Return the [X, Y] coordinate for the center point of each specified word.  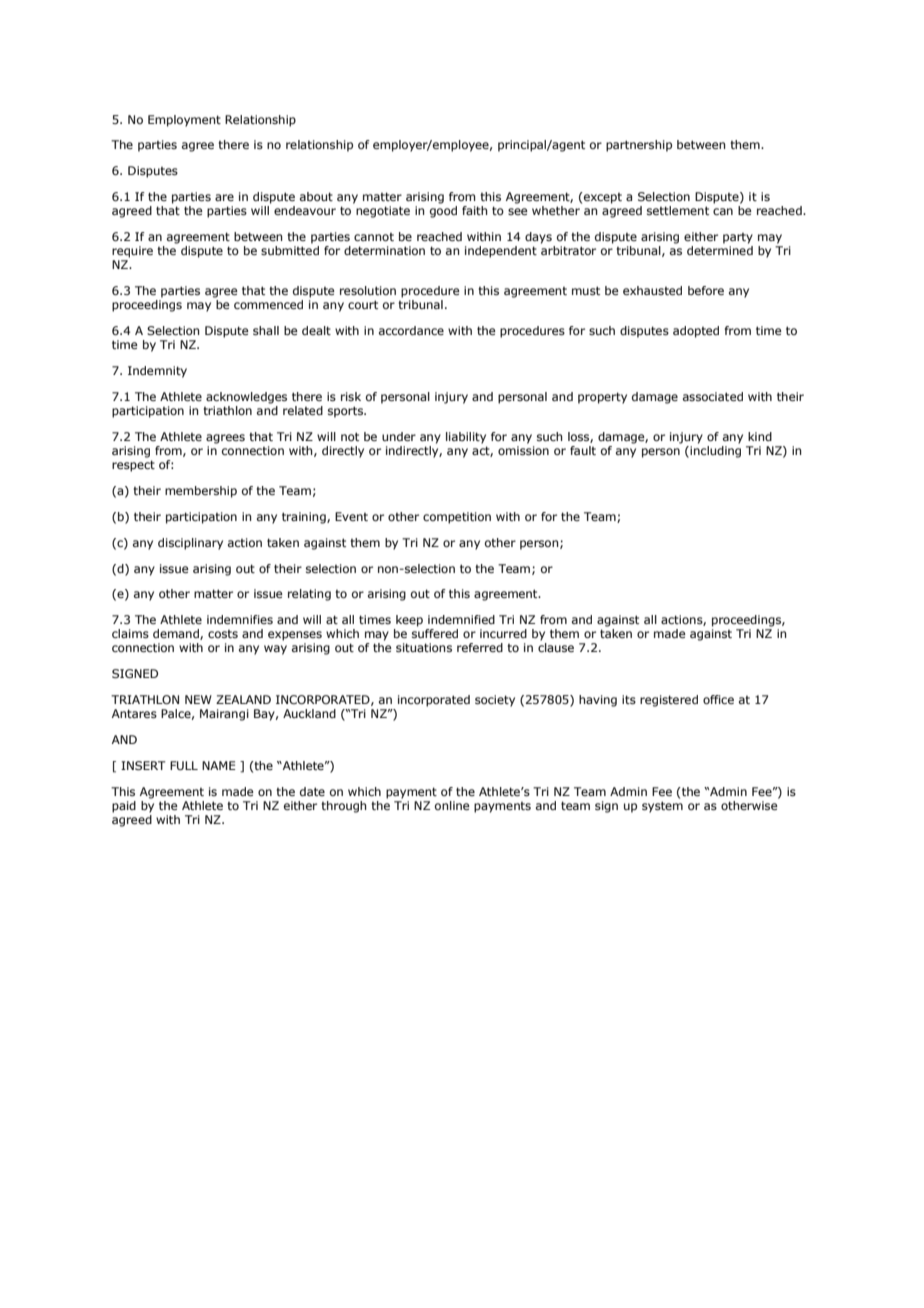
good [443, 212]
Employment [184, 121]
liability [466, 438]
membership [201, 492]
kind [760, 436]
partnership [639, 146]
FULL [184, 765]
